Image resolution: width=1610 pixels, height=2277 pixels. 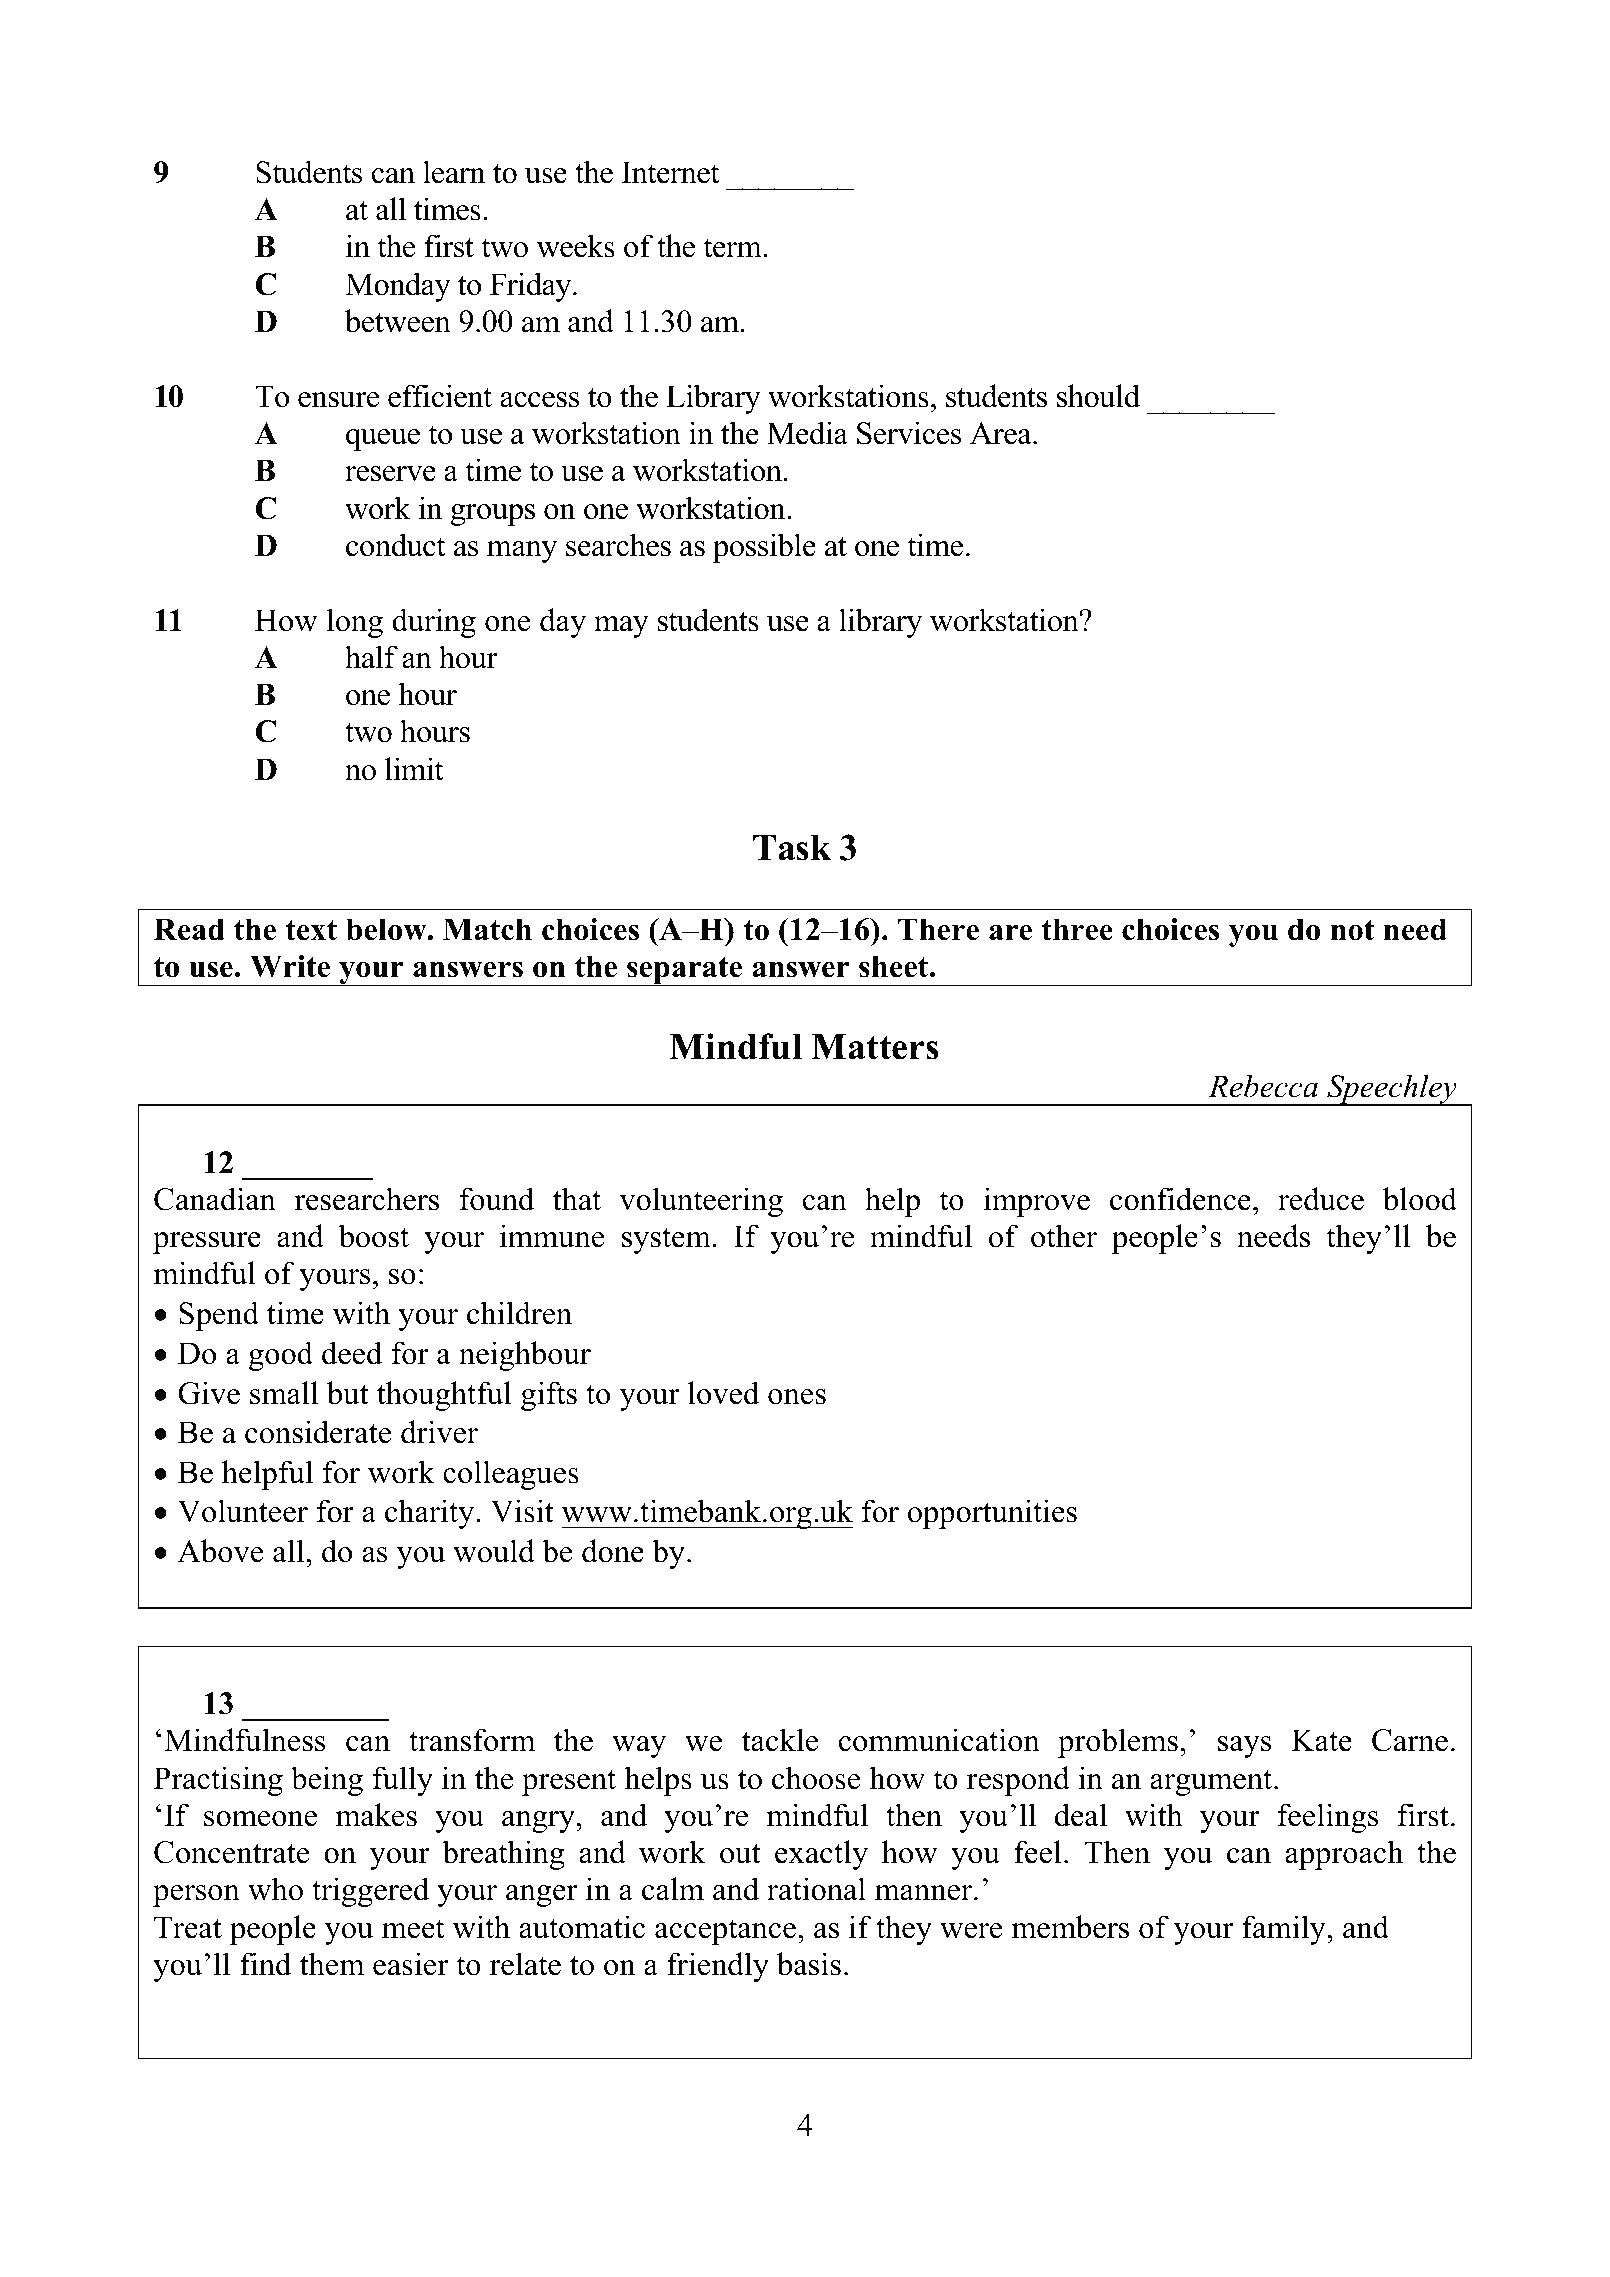 What do you see at coordinates (733, 248) in the screenshot?
I see `term` at bounding box center [733, 248].
